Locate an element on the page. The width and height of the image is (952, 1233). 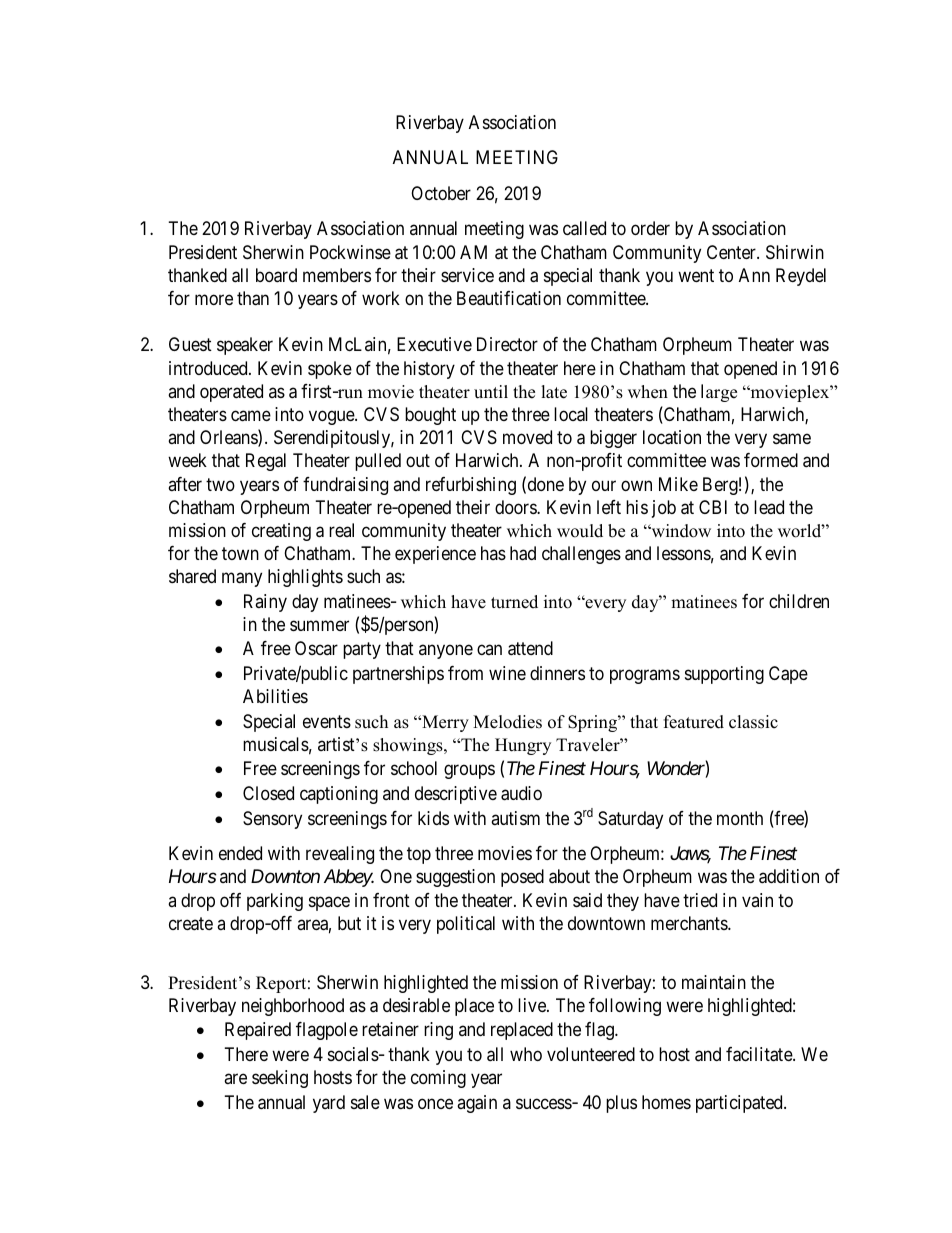
Oscar is located at coordinates (316, 648).
